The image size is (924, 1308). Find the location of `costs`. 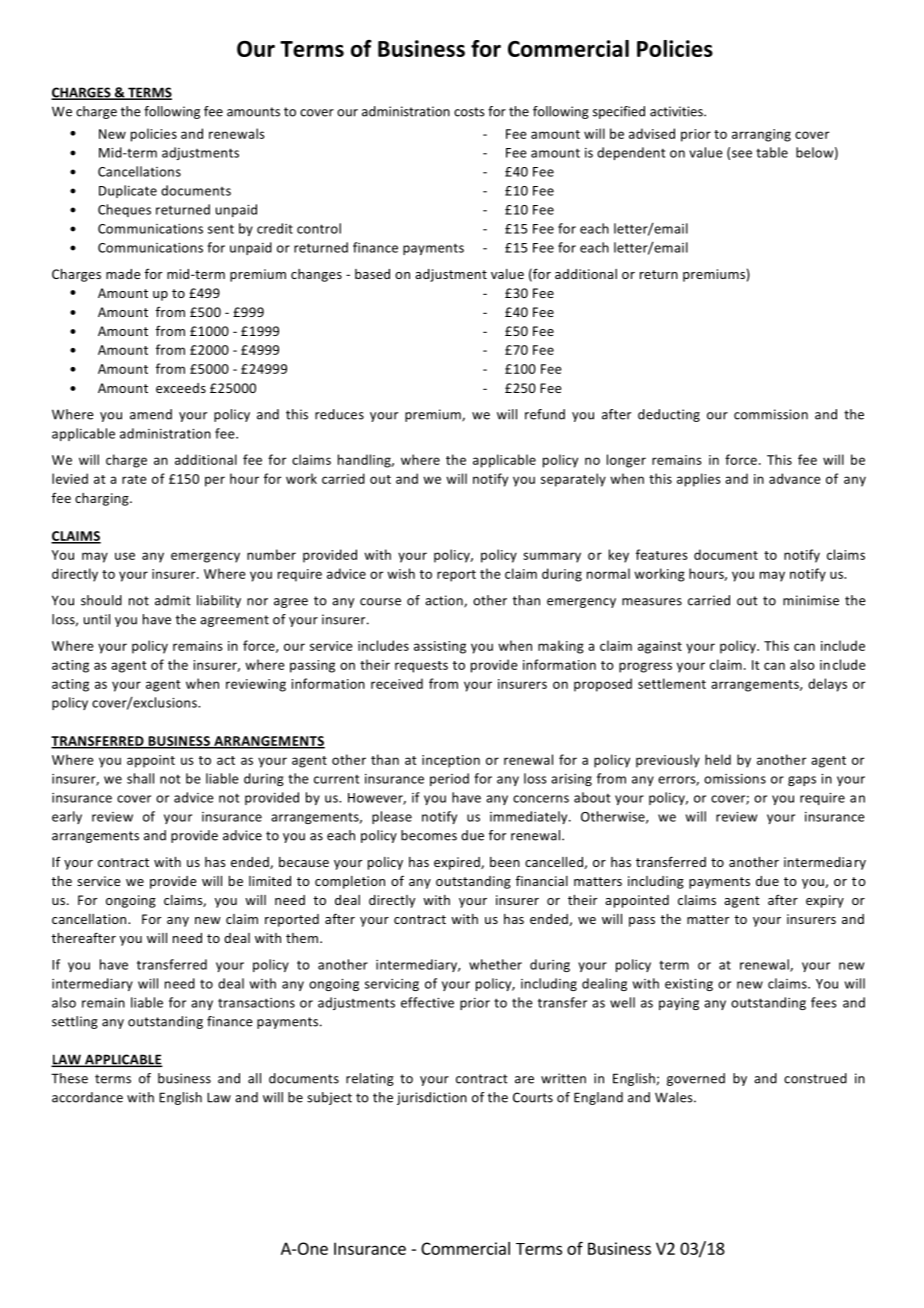

costs is located at coordinates (469, 112).
